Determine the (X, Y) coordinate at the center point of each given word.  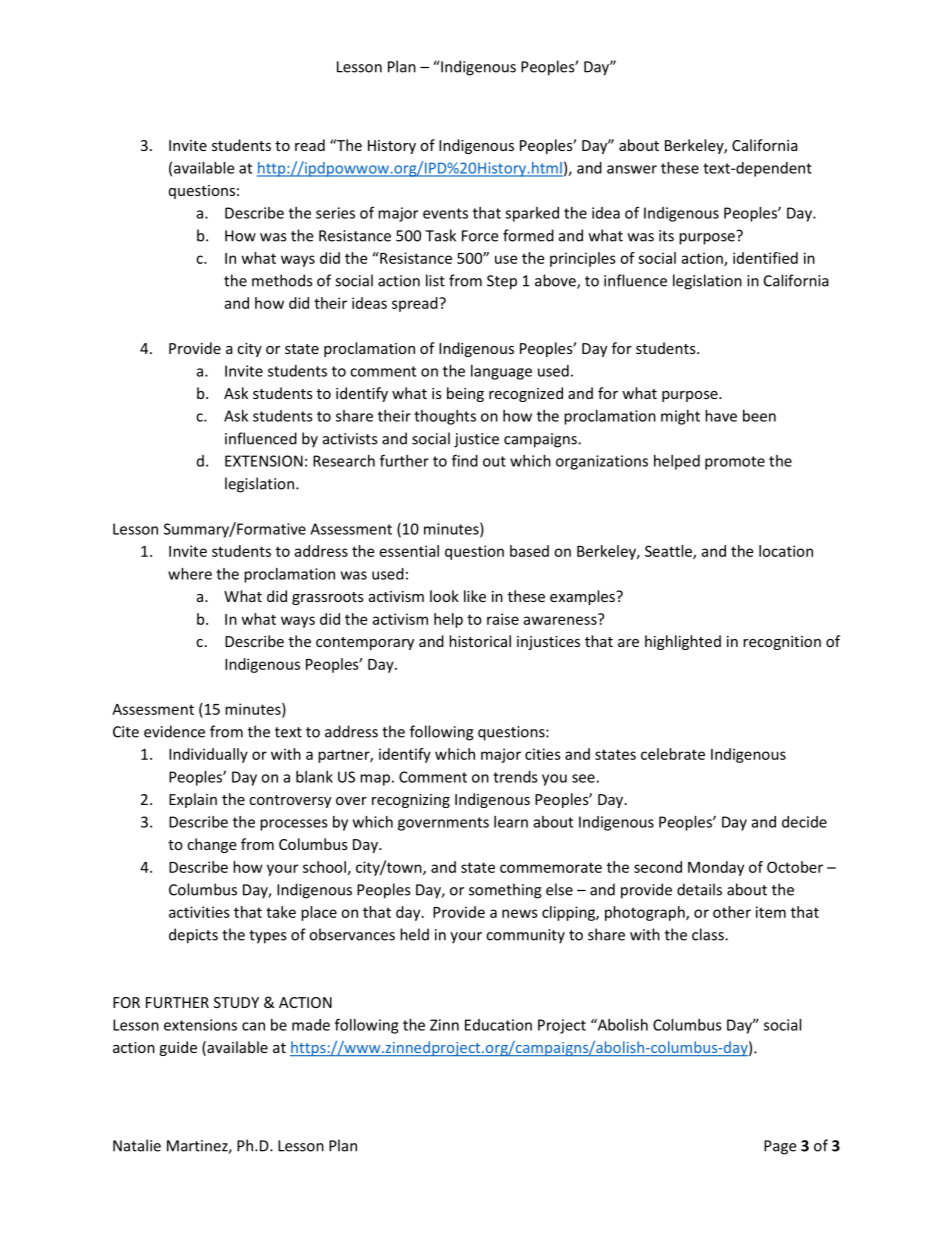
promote (735, 463)
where (190, 574)
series (335, 213)
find (465, 460)
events (445, 213)
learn (511, 822)
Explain (193, 800)
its (666, 236)
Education (498, 1025)
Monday (716, 868)
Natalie (137, 1145)
